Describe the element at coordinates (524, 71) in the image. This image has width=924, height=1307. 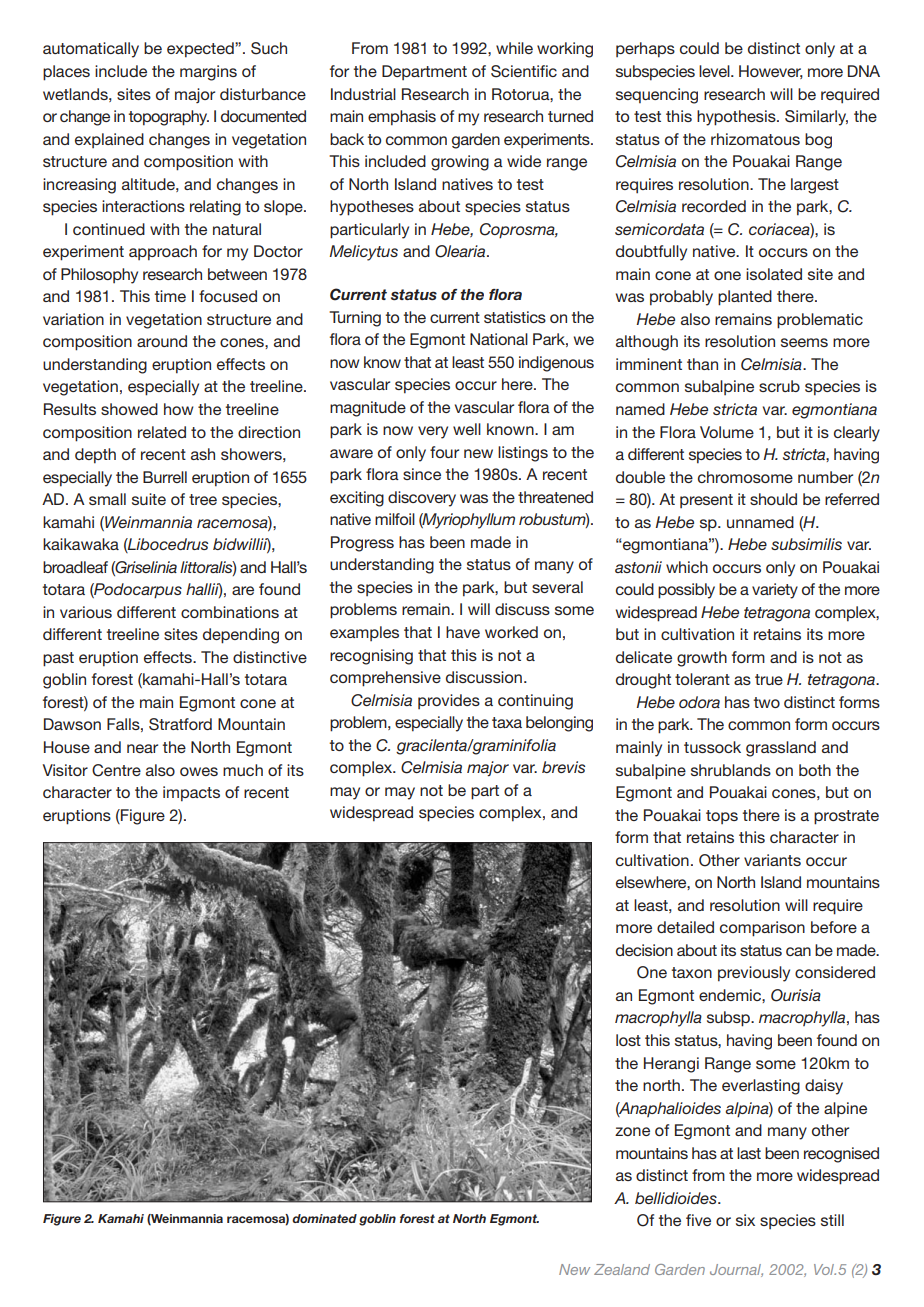
I see `Scientific` at that location.
